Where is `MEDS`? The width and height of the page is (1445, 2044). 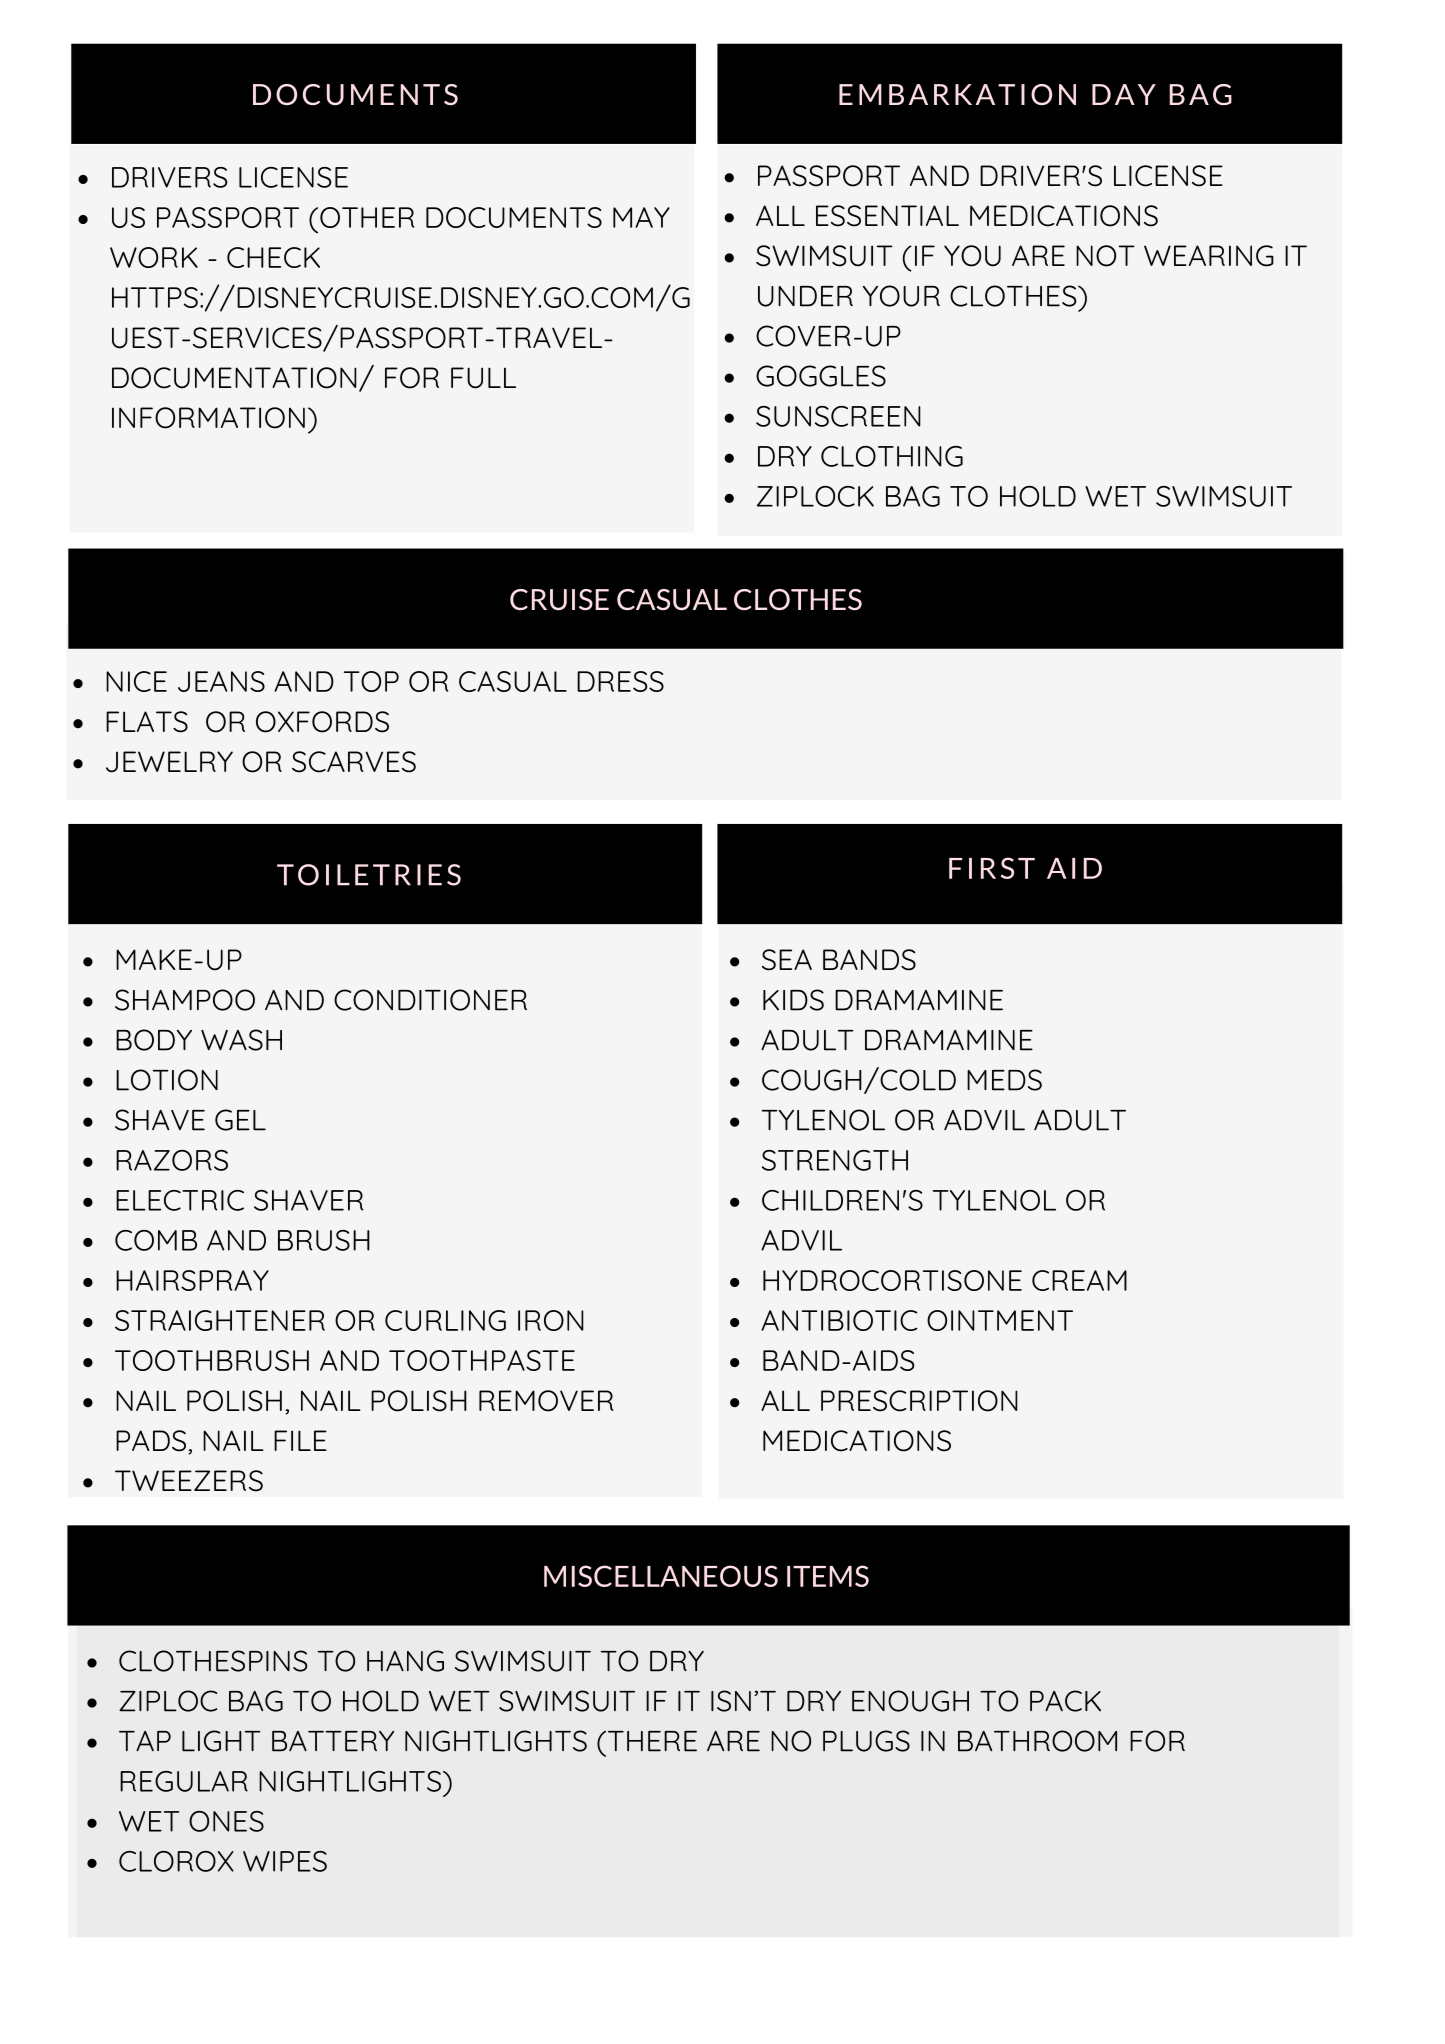
MEDS is located at coordinates (1004, 1080).
